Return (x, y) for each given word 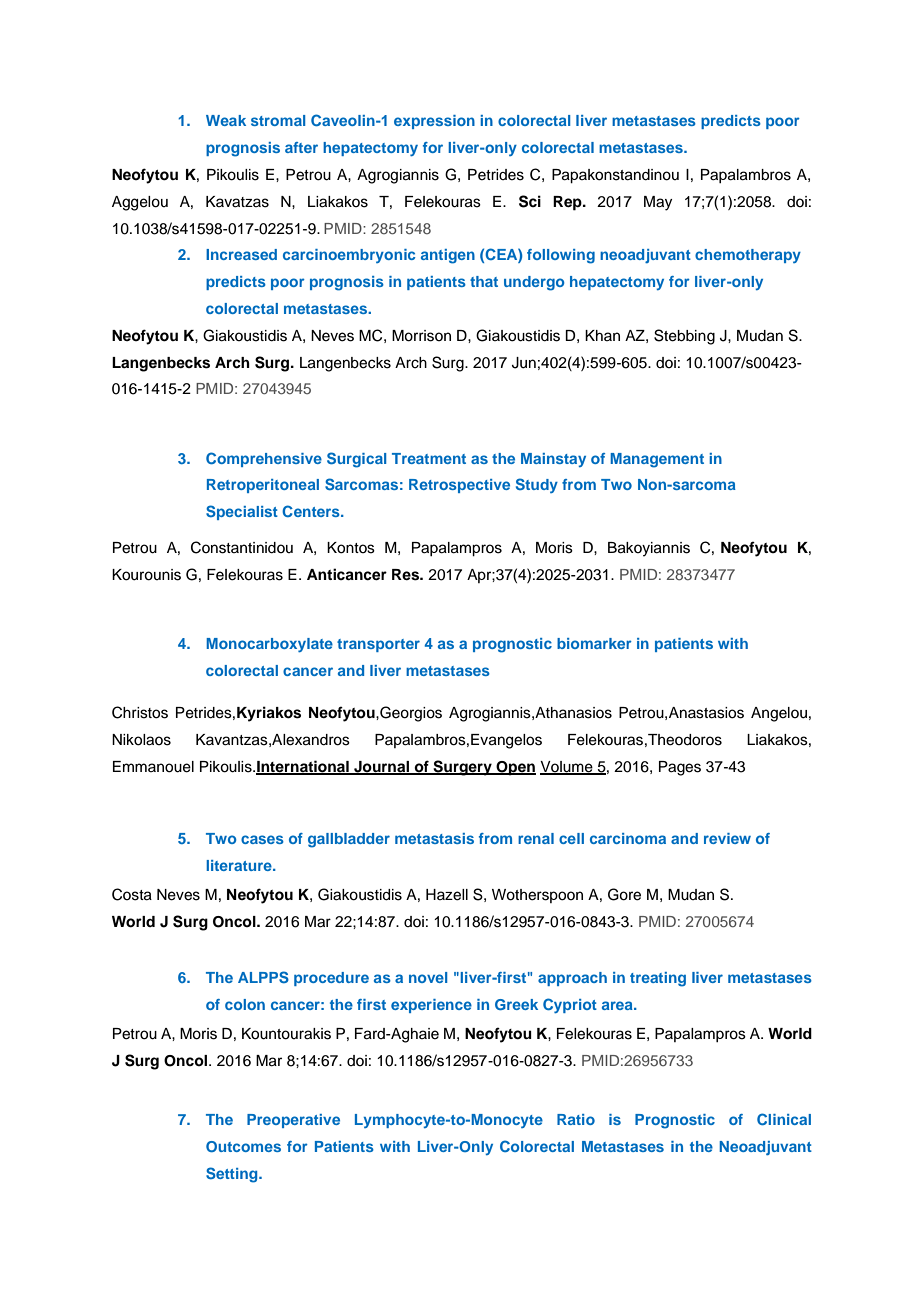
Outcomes (243, 1146)
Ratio (576, 1119)
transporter (378, 645)
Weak (226, 120)
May (658, 203)
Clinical (784, 1119)
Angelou (779, 714)
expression (434, 122)
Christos (140, 712)
